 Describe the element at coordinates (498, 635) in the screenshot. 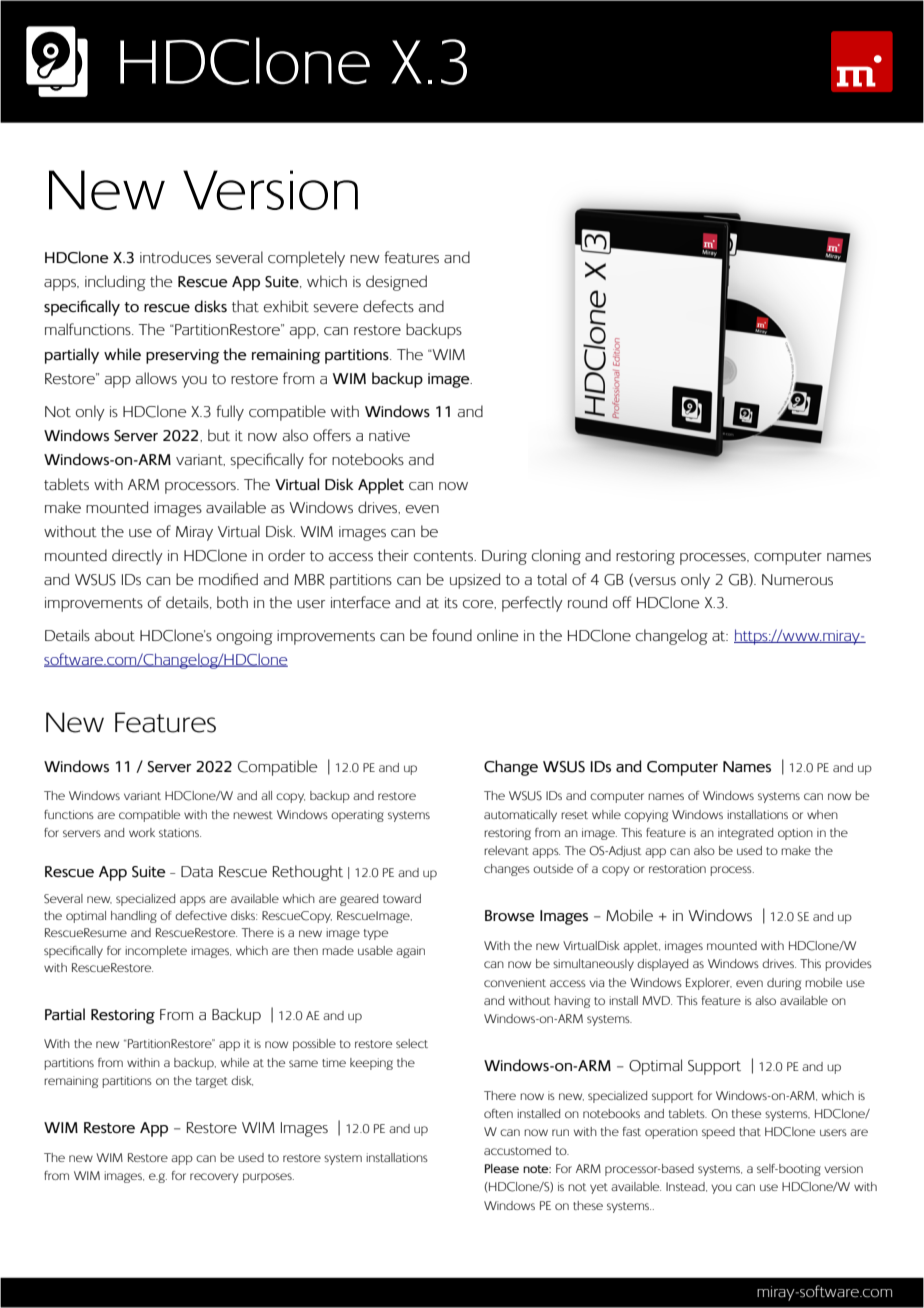

I see `online` at that location.
